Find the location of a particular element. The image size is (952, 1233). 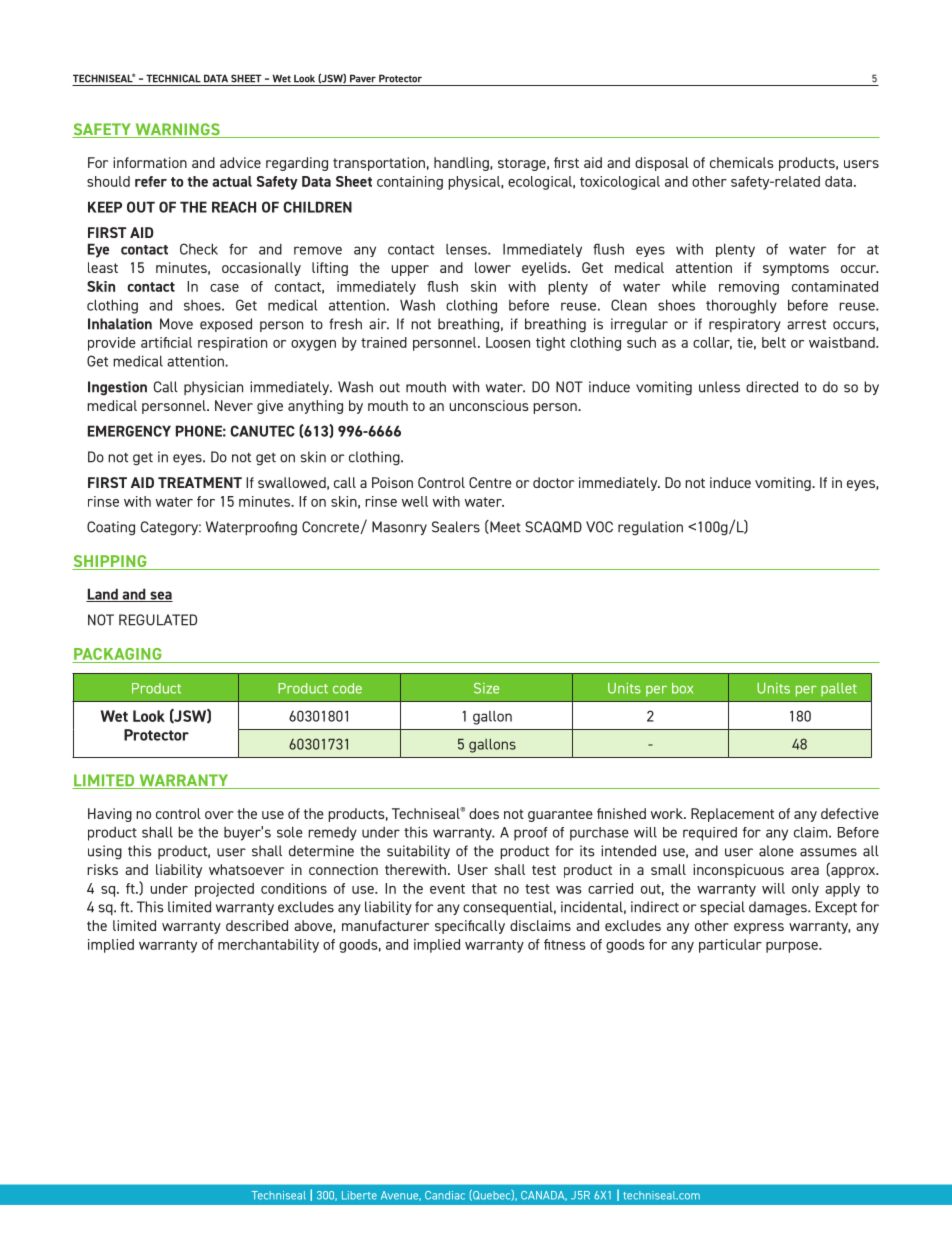

merchantability is located at coordinates (268, 946).
